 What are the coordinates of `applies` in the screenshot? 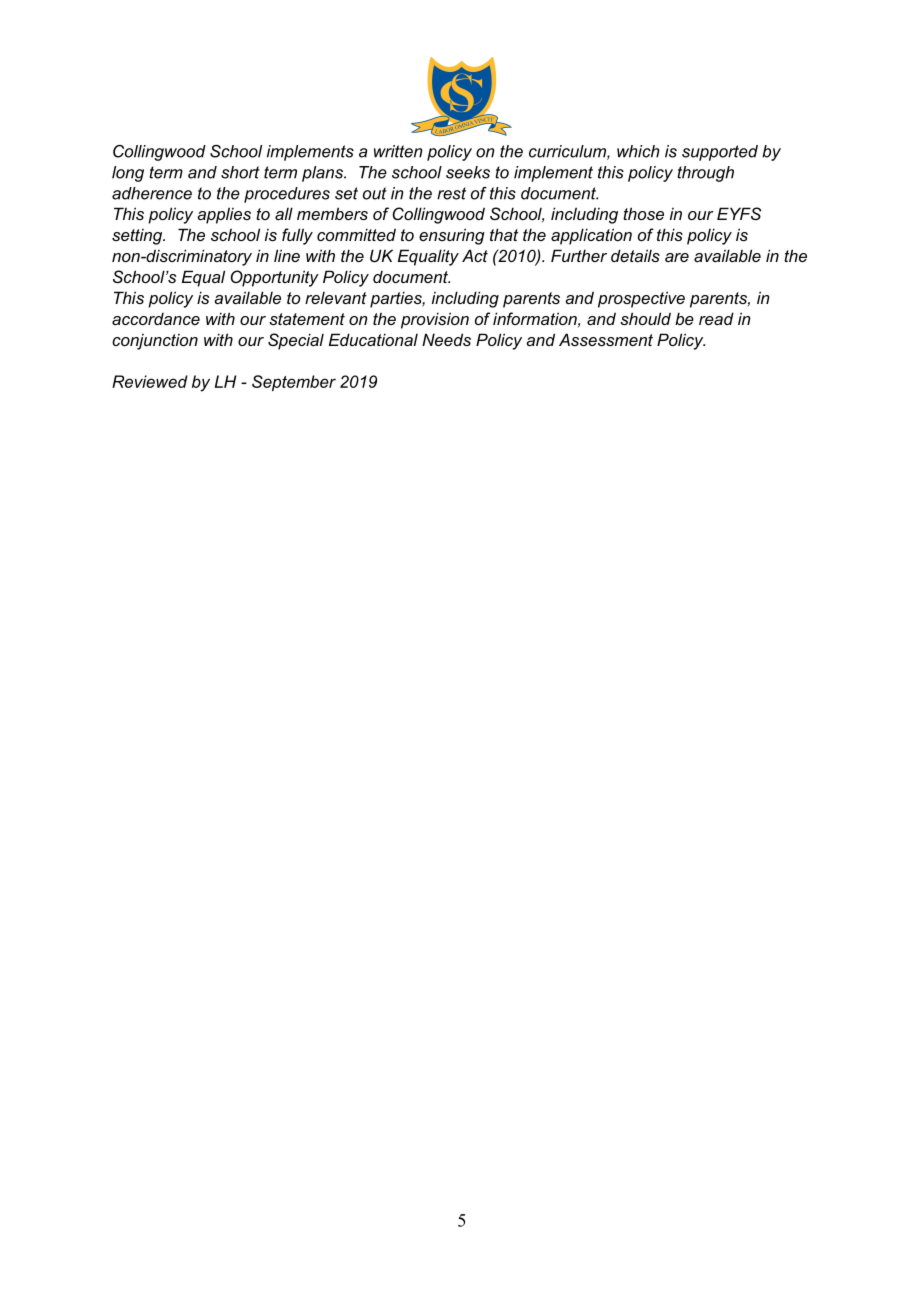 It's located at (224, 215).
